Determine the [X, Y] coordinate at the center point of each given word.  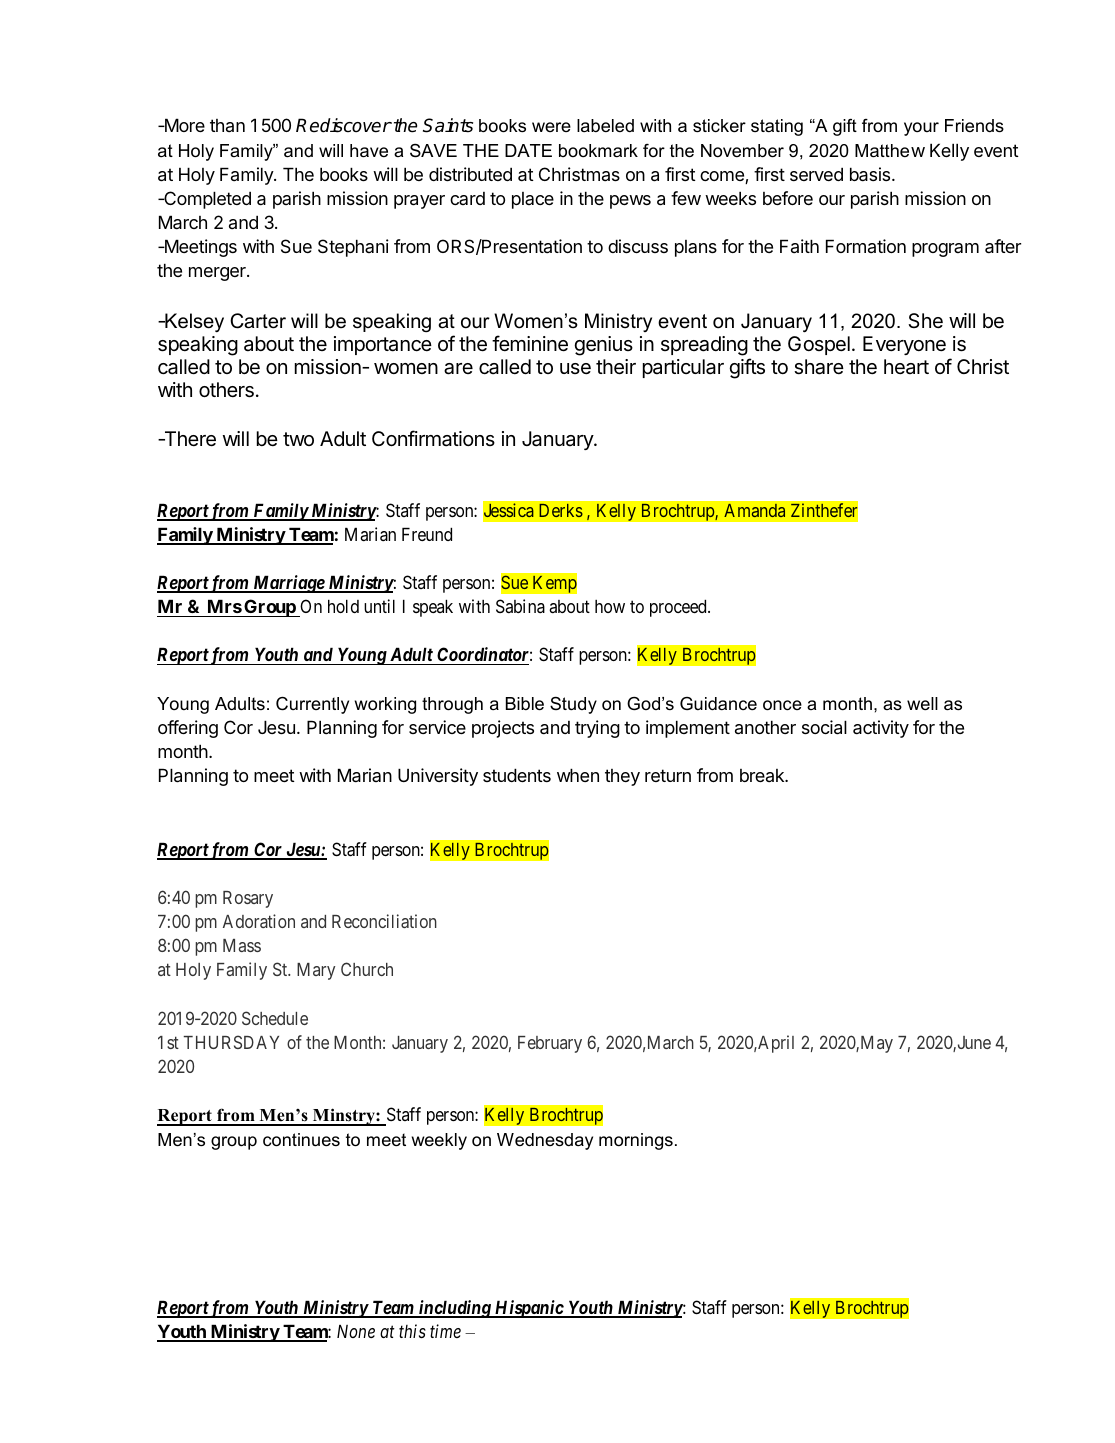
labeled [605, 125]
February [550, 1044]
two [298, 439]
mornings [636, 1141]
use [575, 368]
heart [906, 367]
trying [597, 729]
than [227, 125]
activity [881, 729]
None [356, 1331]
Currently [312, 705]
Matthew [890, 151]
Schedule [275, 1018]
